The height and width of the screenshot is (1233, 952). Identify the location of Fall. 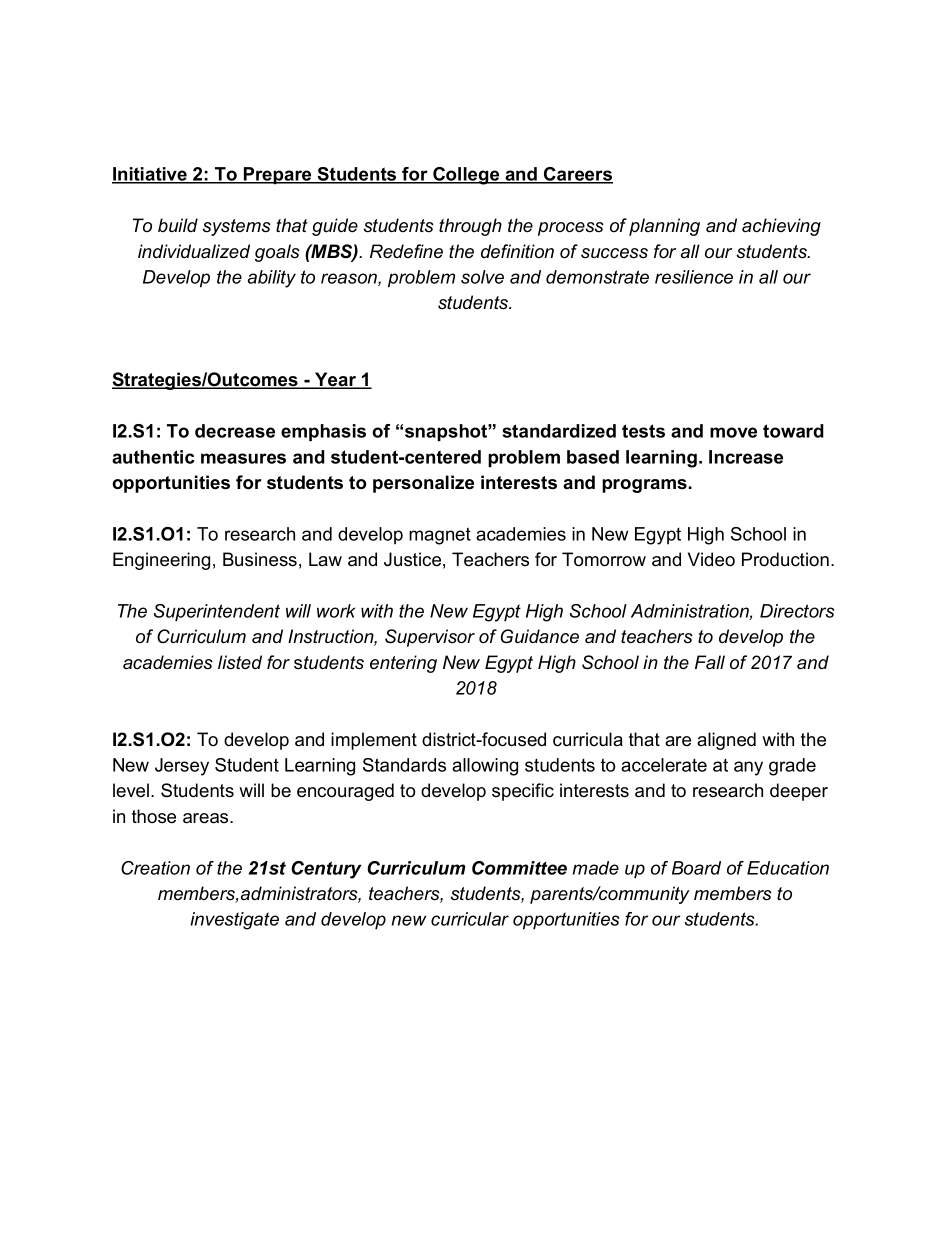
(710, 662).
